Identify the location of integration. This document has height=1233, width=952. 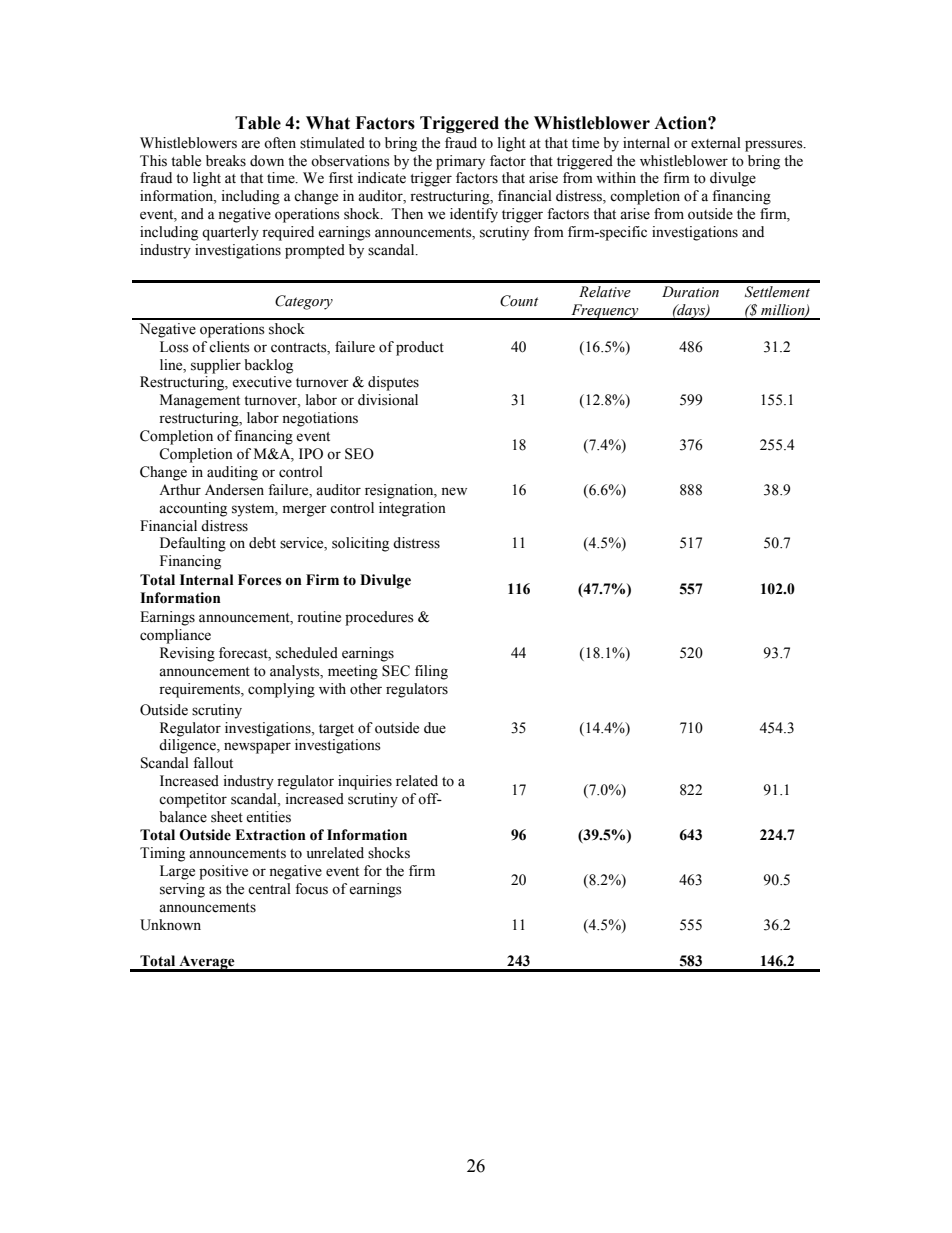
(412, 509).
